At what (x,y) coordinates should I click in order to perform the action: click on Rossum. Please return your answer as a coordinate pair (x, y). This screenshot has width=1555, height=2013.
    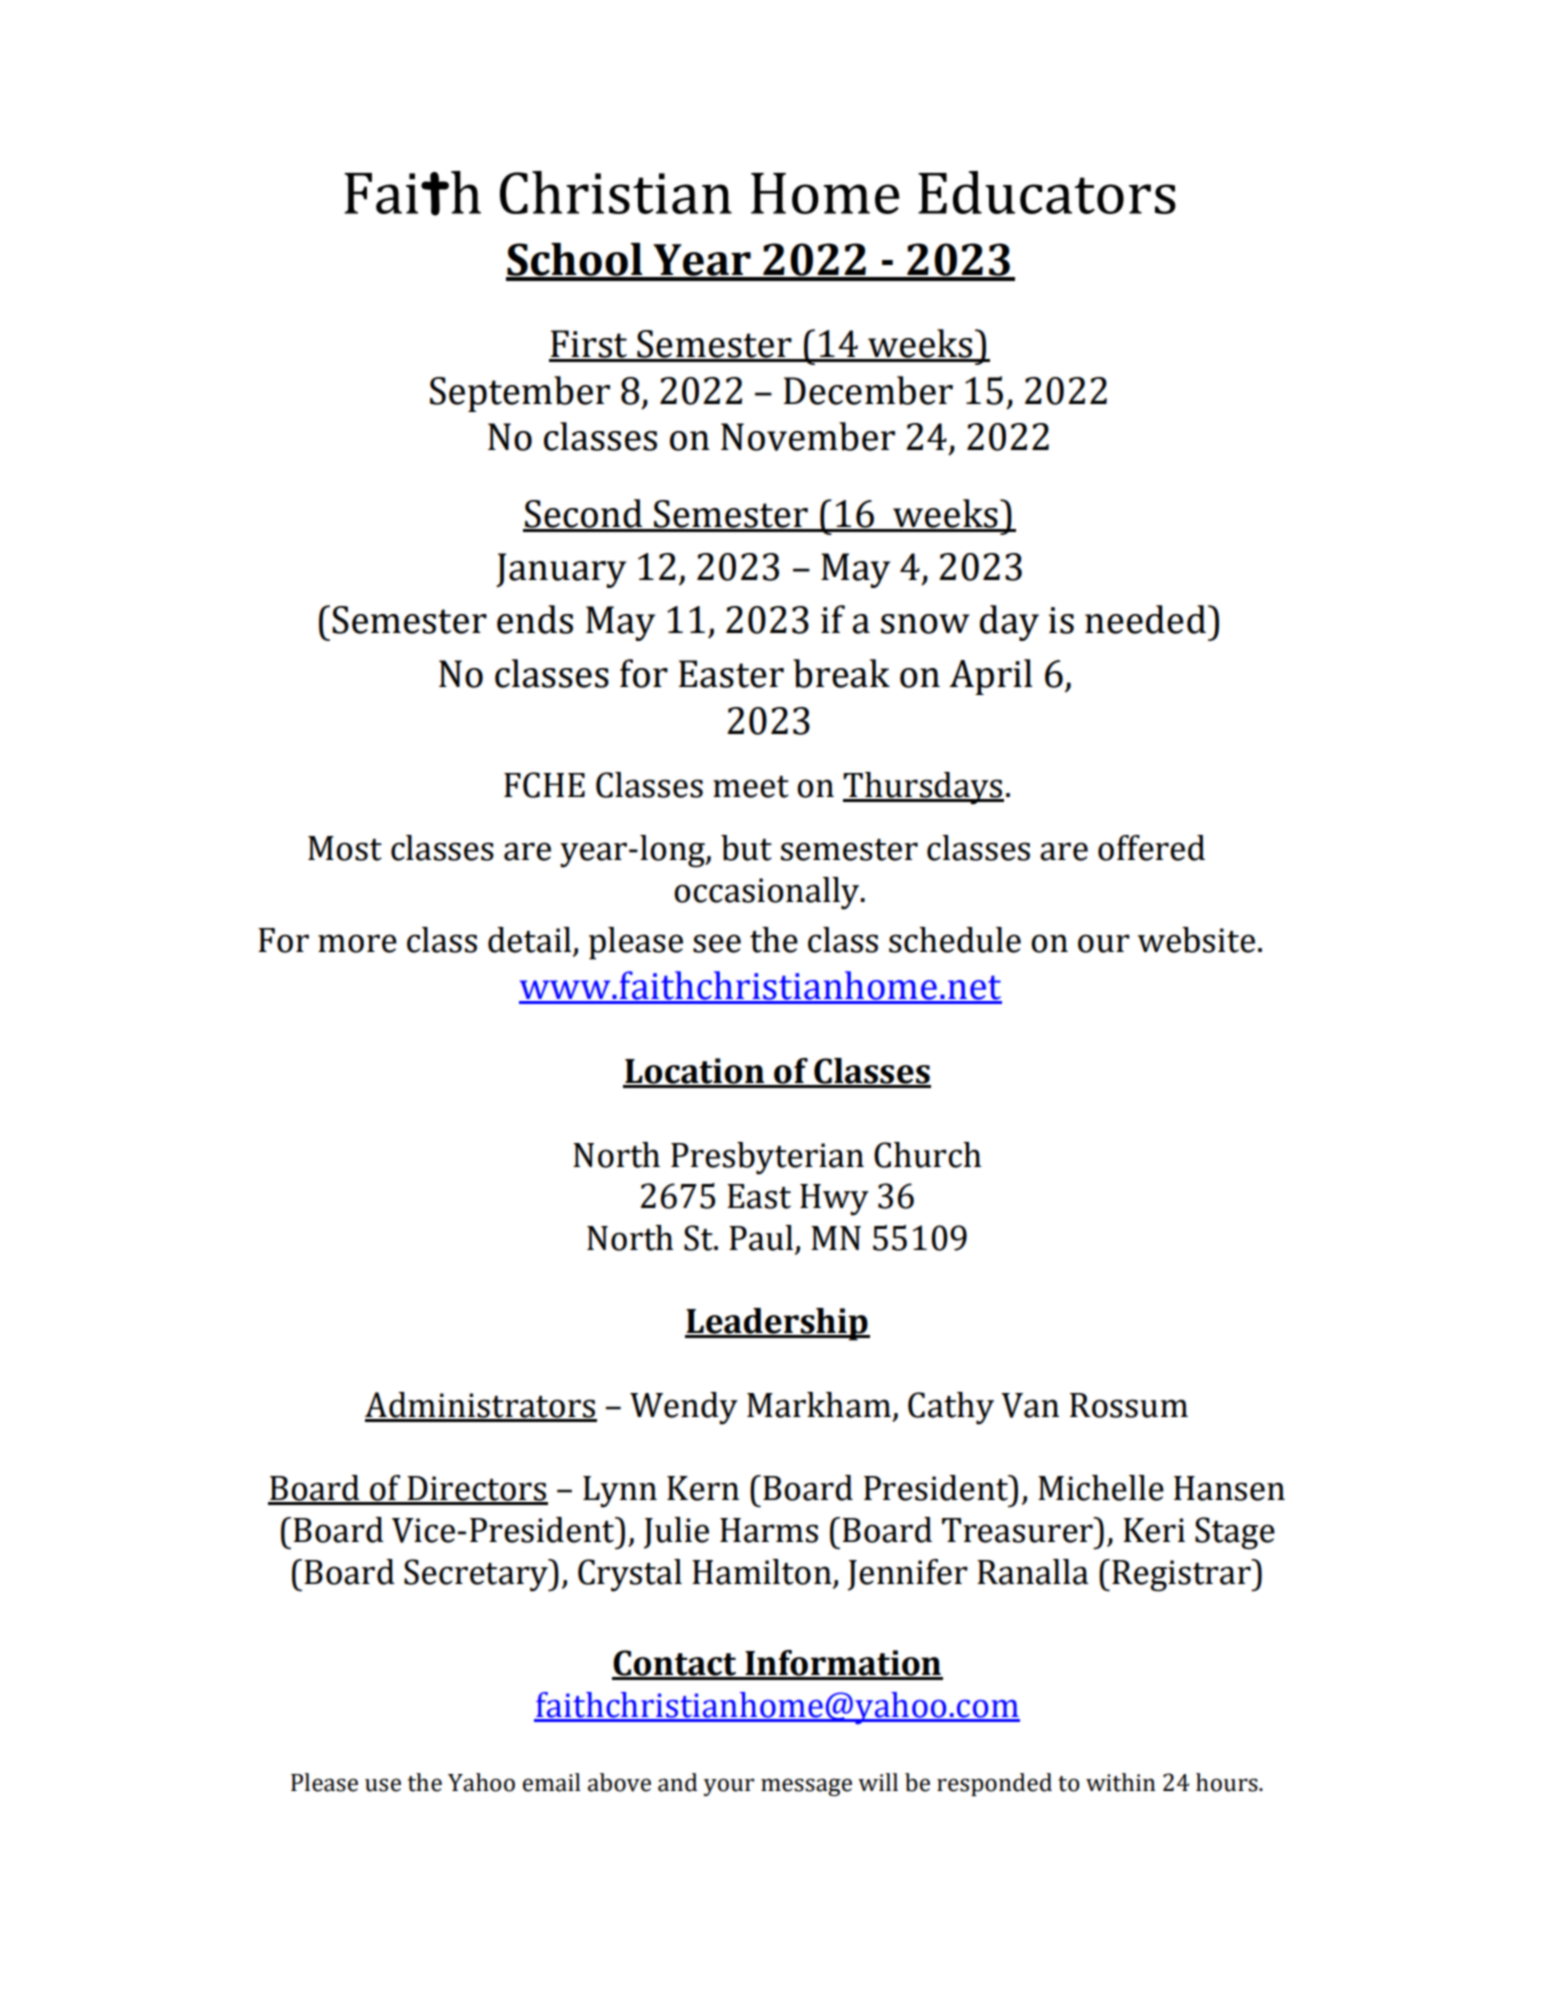
    Looking at the image, I should click on (1129, 1405).
